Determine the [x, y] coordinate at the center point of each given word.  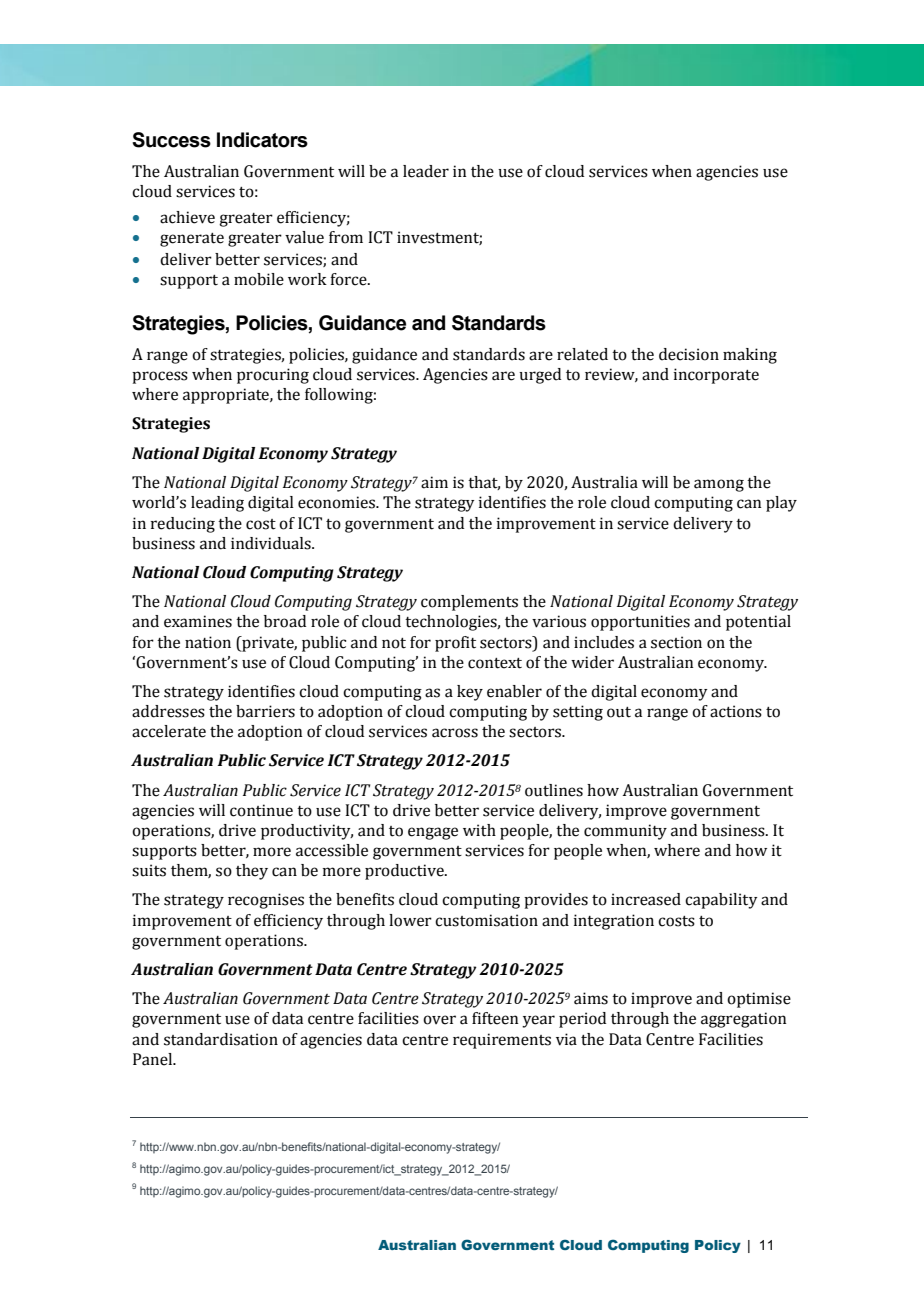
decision [689, 354]
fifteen [495, 1018]
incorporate [716, 376]
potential [758, 623]
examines [198, 621]
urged [540, 376]
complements [469, 603]
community [625, 832]
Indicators [262, 140]
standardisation [221, 1039]
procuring [273, 376]
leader [426, 171]
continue [261, 810]
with [479, 830]
